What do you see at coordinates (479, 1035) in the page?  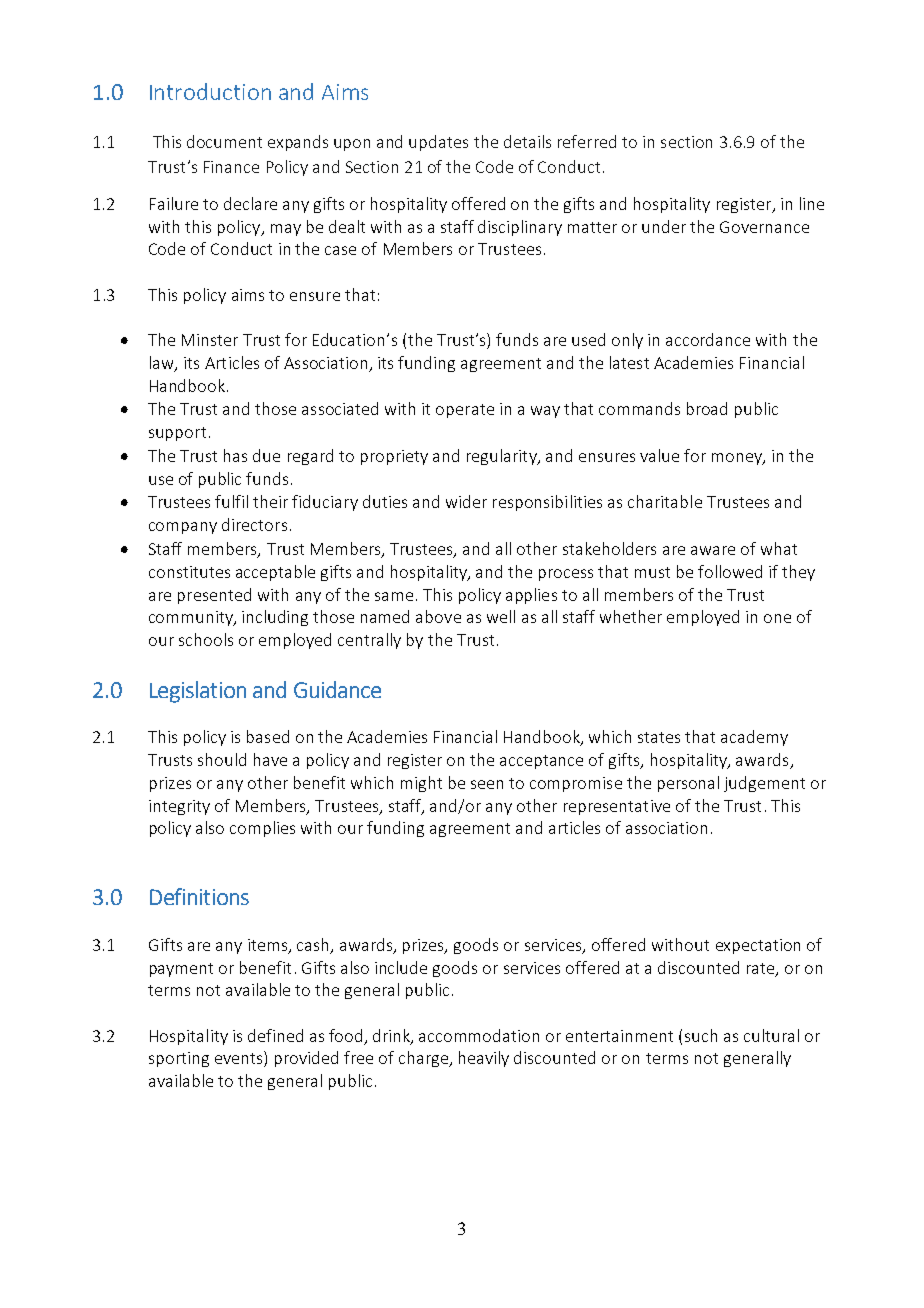 I see `accommodation` at bounding box center [479, 1035].
